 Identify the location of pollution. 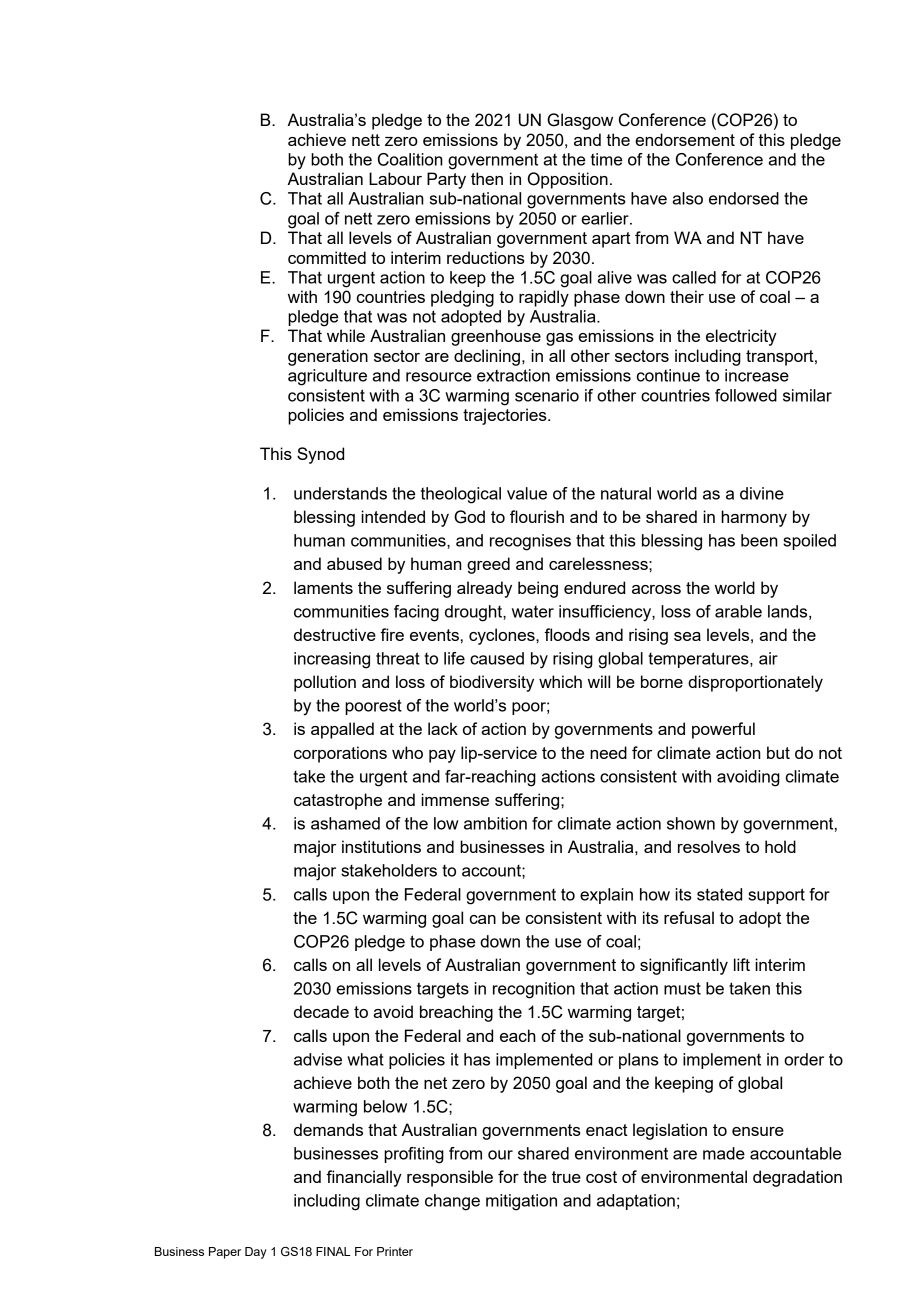
(325, 683).
